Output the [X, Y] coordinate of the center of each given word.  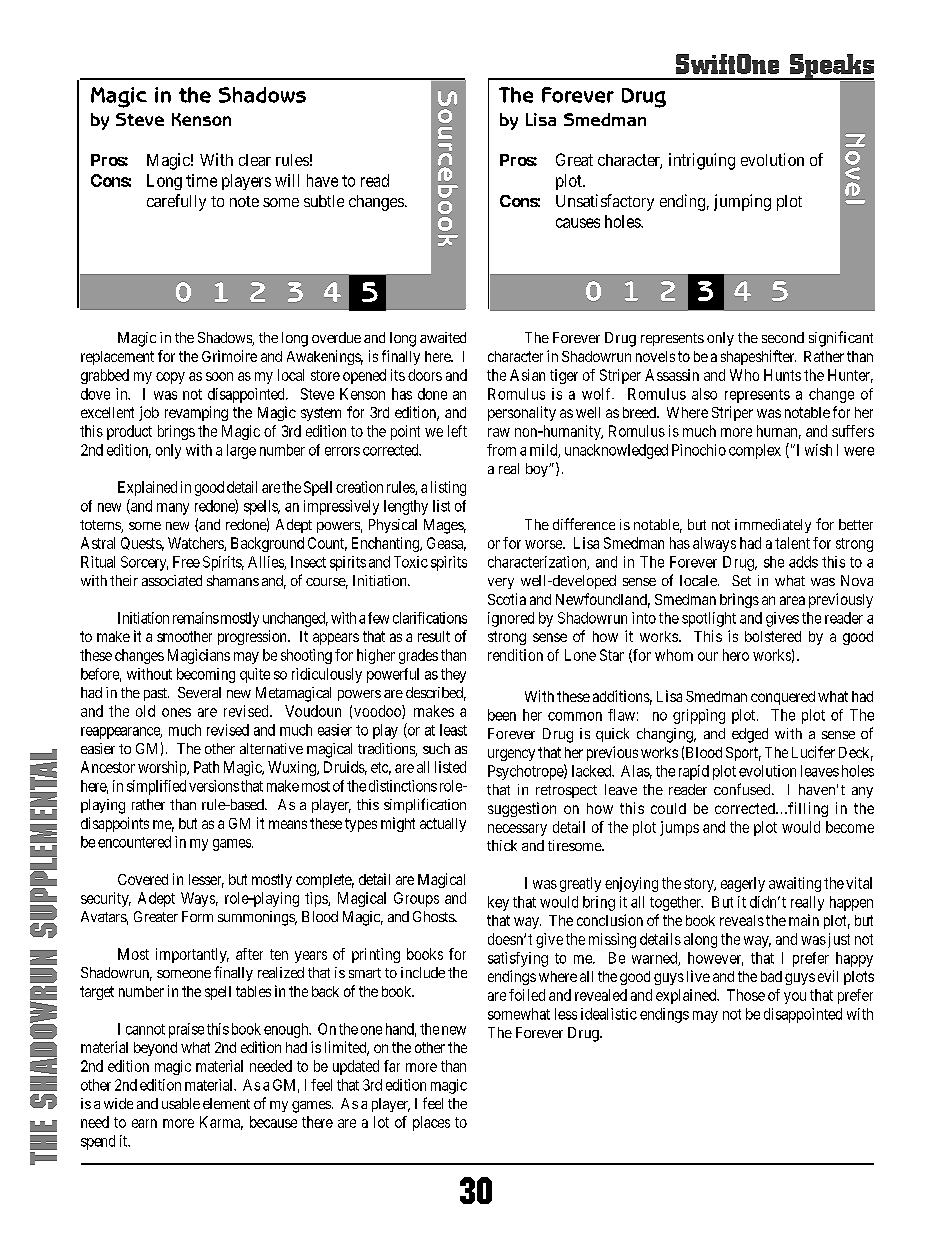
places [431, 1123]
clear [255, 160]
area [792, 600]
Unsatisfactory [605, 202]
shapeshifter [758, 357]
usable [181, 1103]
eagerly [743, 884]
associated [172, 580]
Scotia [507, 599]
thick [502, 845]
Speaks [831, 67]
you [795, 998]
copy [170, 378]
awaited [443, 337]
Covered [143, 879]
